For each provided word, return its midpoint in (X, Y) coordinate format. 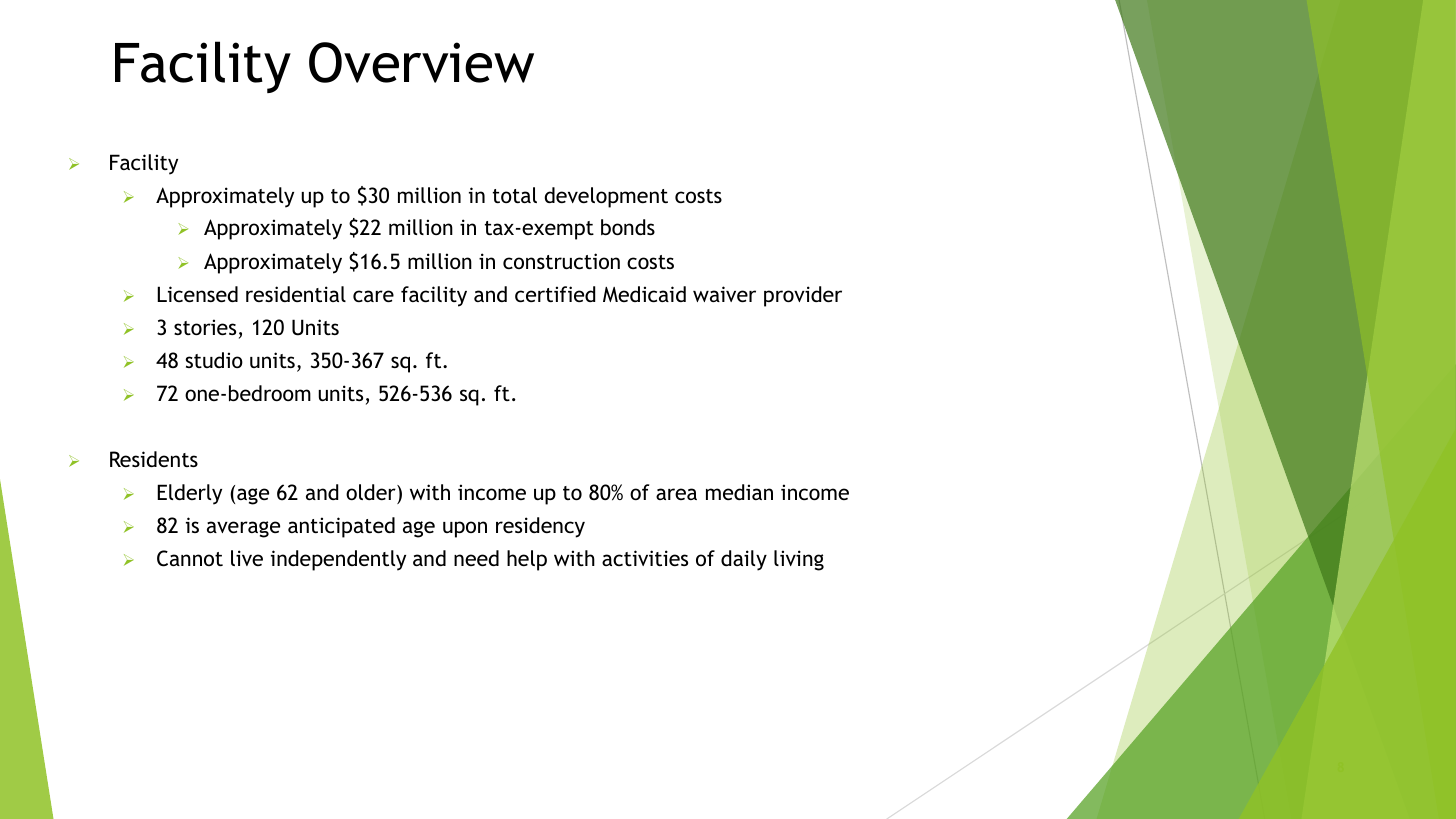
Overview (421, 62)
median (739, 492)
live (247, 558)
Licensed (197, 294)
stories (205, 327)
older (372, 492)
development (606, 197)
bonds (628, 227)
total (515, 195)
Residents (154, 459)
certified (555, 294)
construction (561, 261)
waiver (724, 294)
